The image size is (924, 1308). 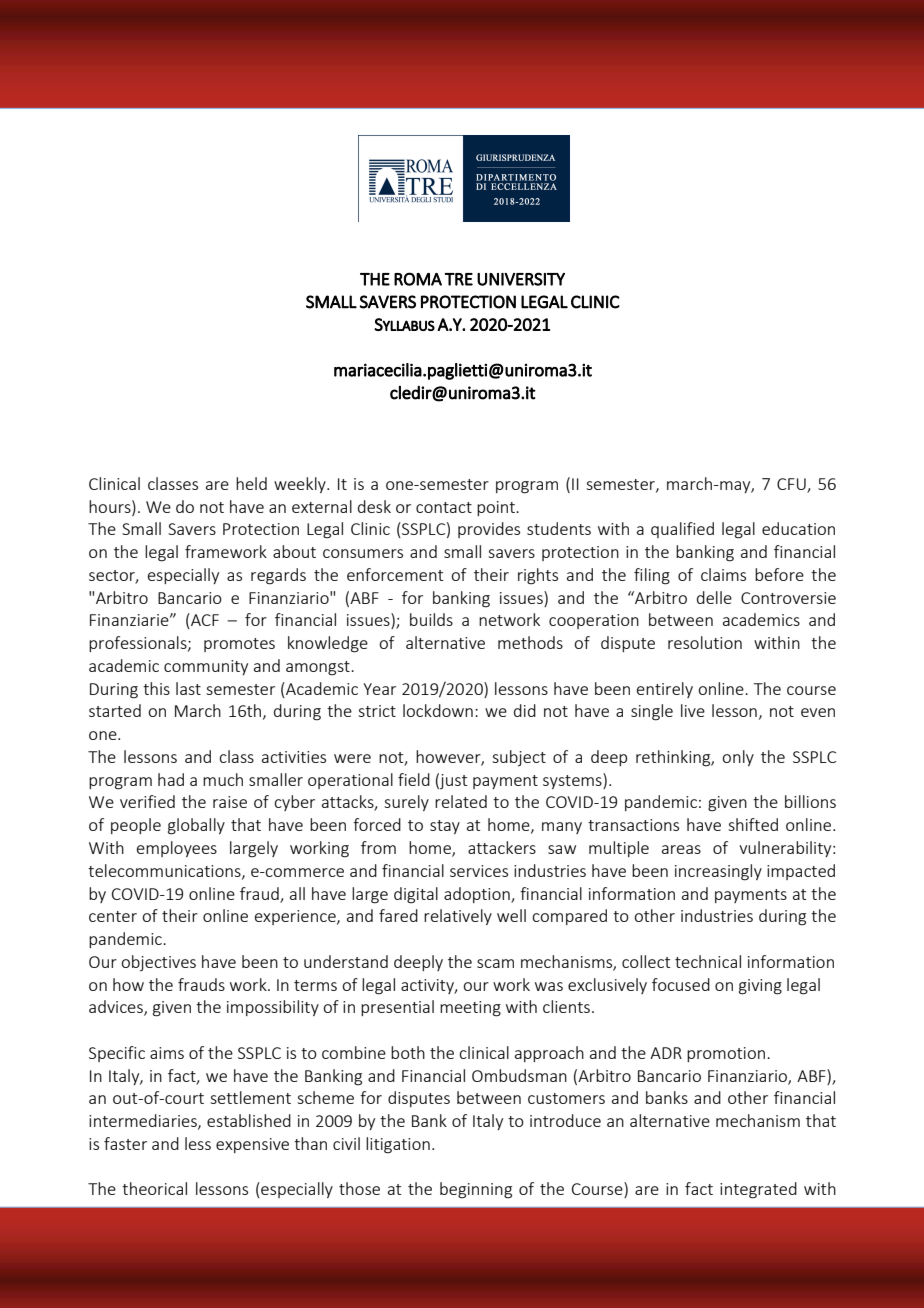 I want to click on integrated, so click(x=758, y=1190).
